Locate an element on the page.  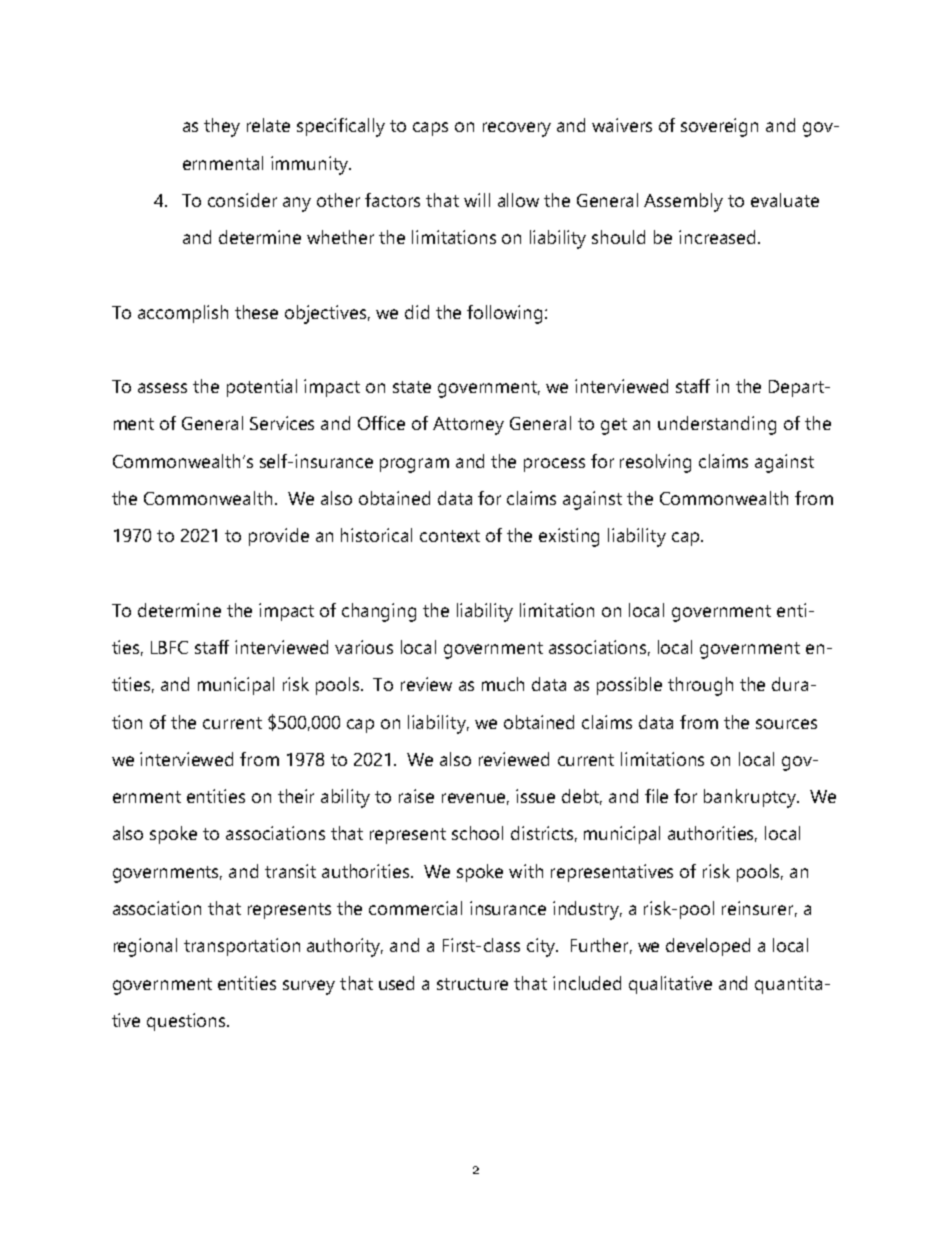
they is located at coordinates (222, 127).
